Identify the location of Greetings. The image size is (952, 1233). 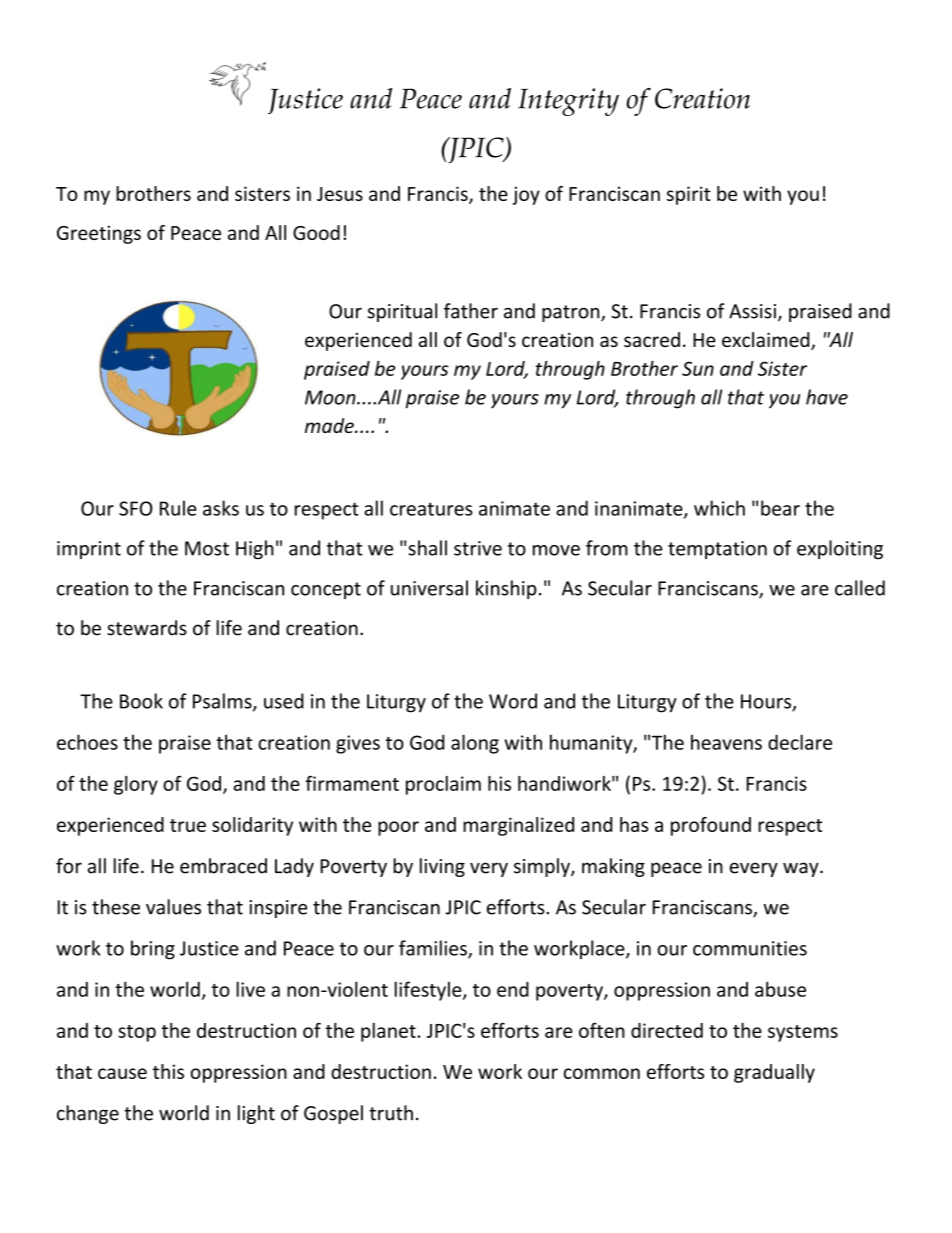
(99, 234).
